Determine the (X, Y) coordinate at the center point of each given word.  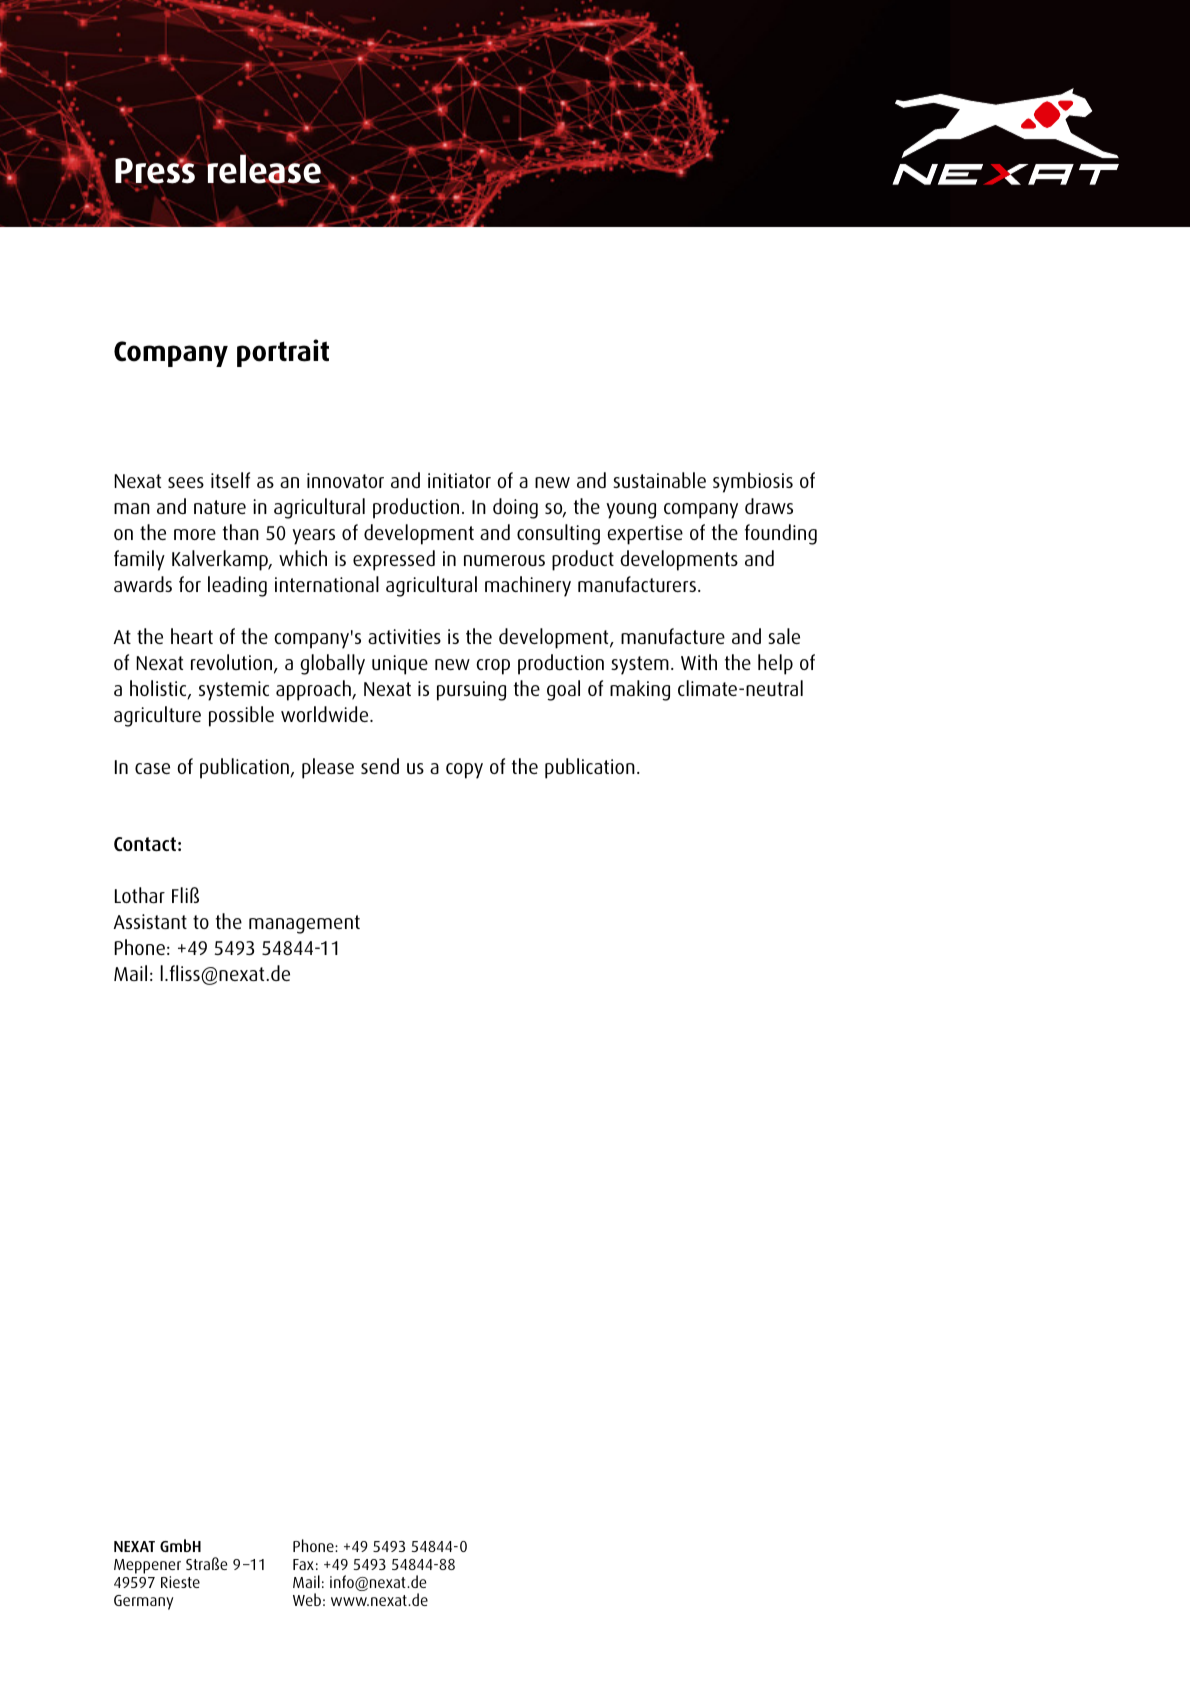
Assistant (150, 921)
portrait (283, 353)
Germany (143, 1602)
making (640, 690)
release (264, 169)
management (304, 924)
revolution (233, 663)
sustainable (659, 480)
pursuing (471, 691)
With (699, 662)
